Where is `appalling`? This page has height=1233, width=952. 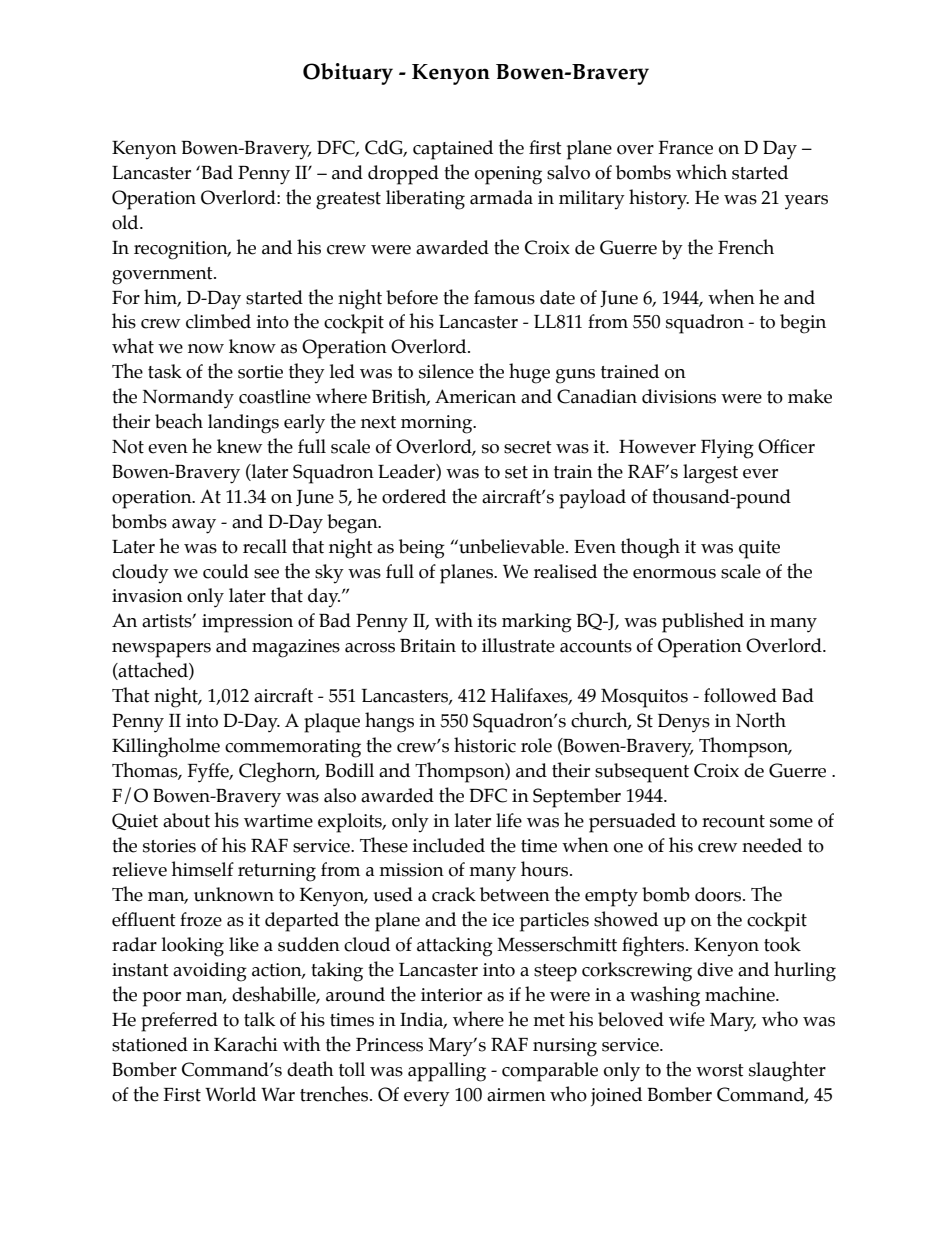
appalling is located at coordinates (447, 1072).
